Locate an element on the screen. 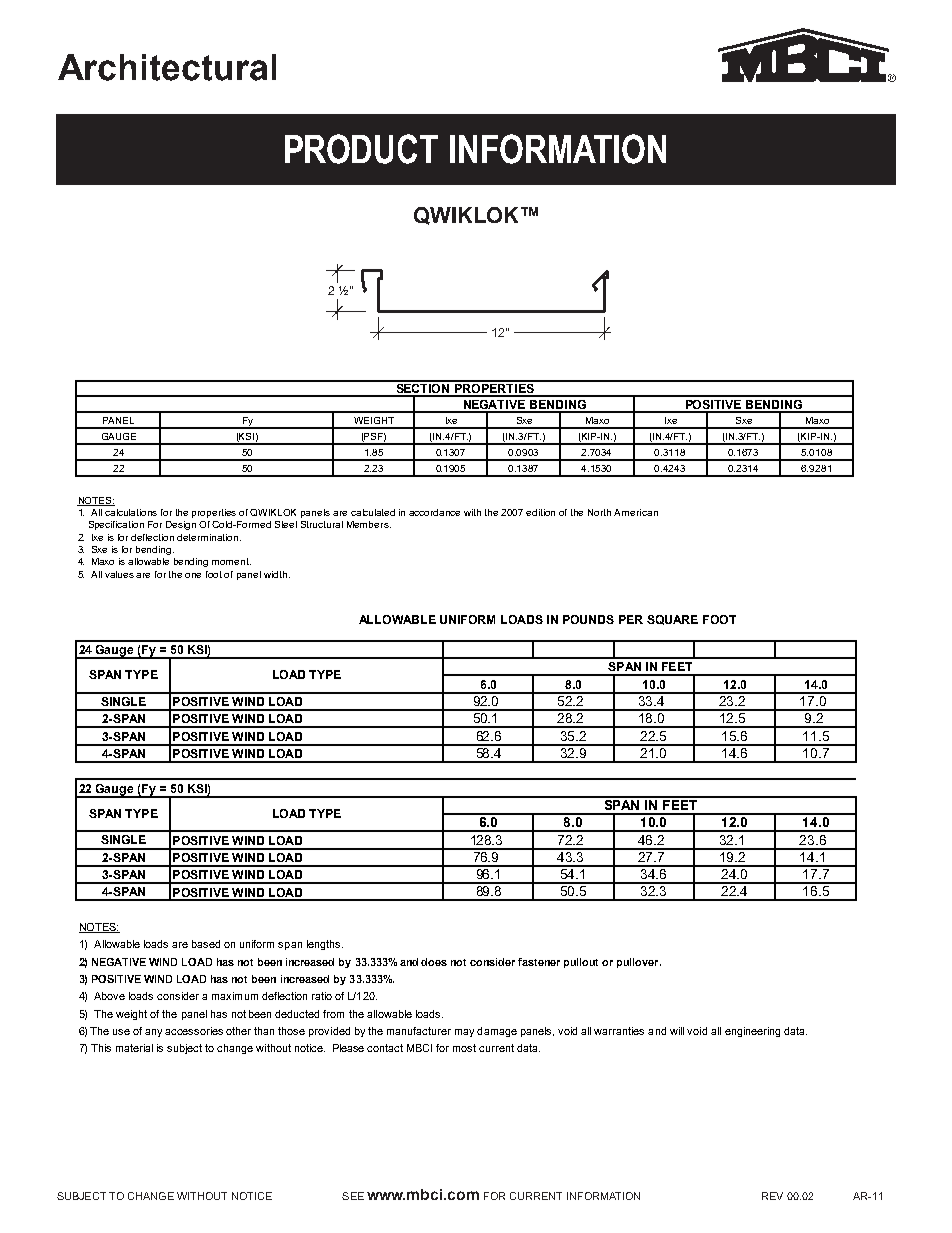  SQUARE is located at coordinates (672, 620).
